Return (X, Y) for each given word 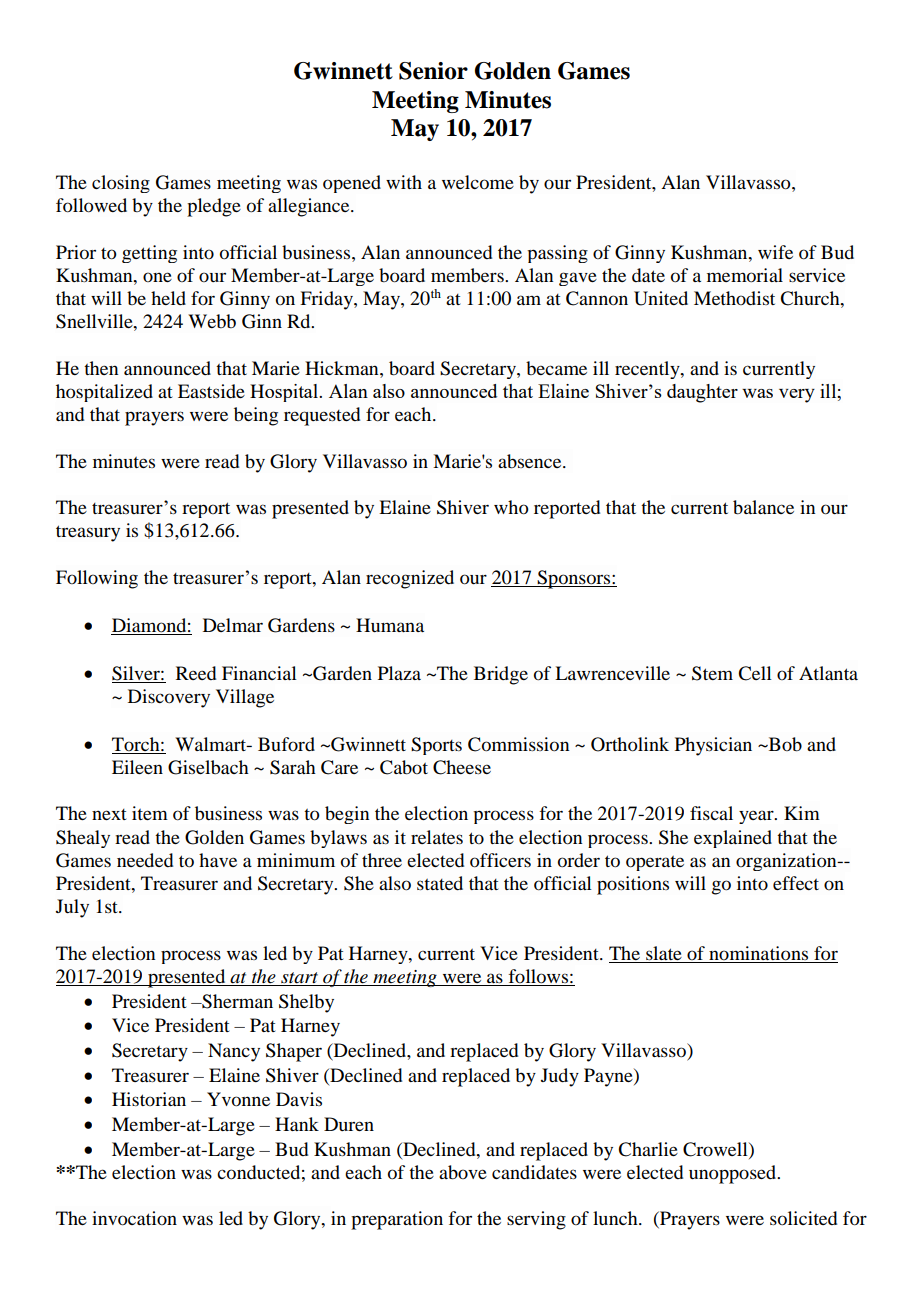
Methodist (734, 298)
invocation (134, 1218)
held (168, 298)
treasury (88, 533)
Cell (755, 673)
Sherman (236, 1001)
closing (121, 184)
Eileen (137, 767)
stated (440, 883)
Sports (436, 746)
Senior (433, 71)
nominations (758, 953)
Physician (713, 746)
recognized (410, 579)
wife (775, 252)
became (556, 368)
